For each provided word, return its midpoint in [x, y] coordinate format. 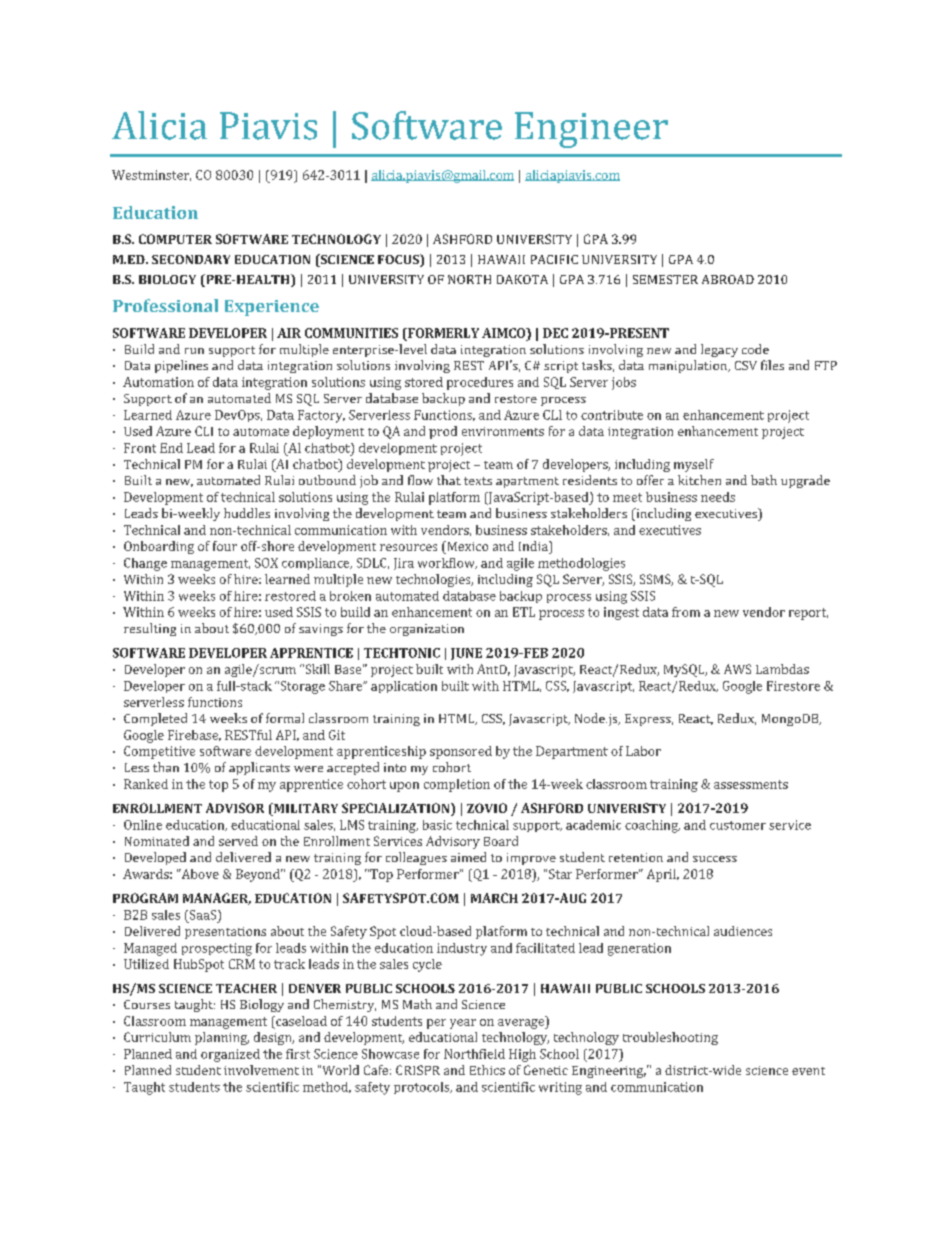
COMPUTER [175, 239]
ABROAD [728, 279]
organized [230, 1055]
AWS [737, 669]
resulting [150, 629]
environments [503, 431]
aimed [468, 857]
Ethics [487, 1070]
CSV [746, 365]
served [238, 841]
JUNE [466, 654]
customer [738, 825]
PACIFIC [554, 259]
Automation [158, 382]
